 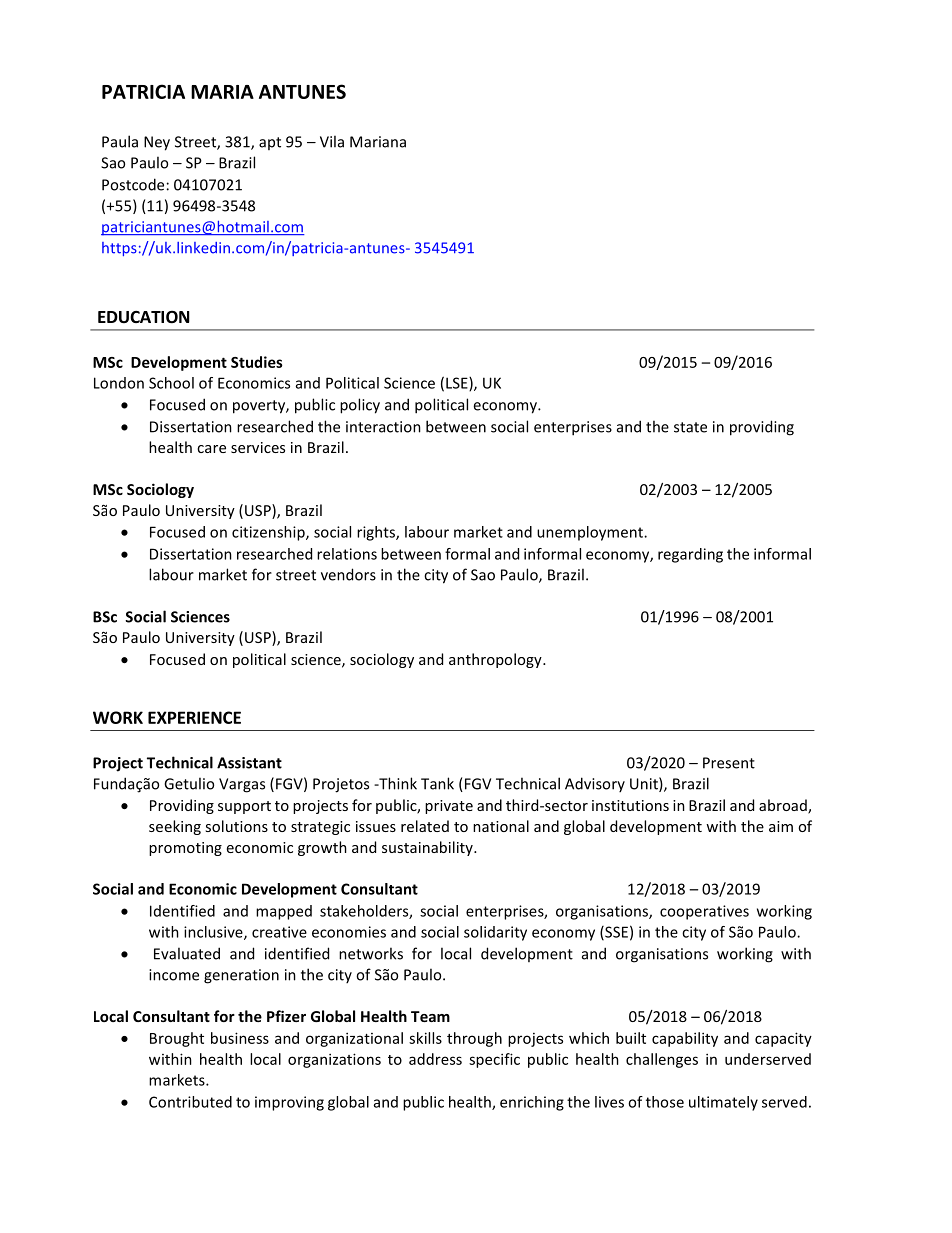 I want to click on School, so click(x=171, y=383).
